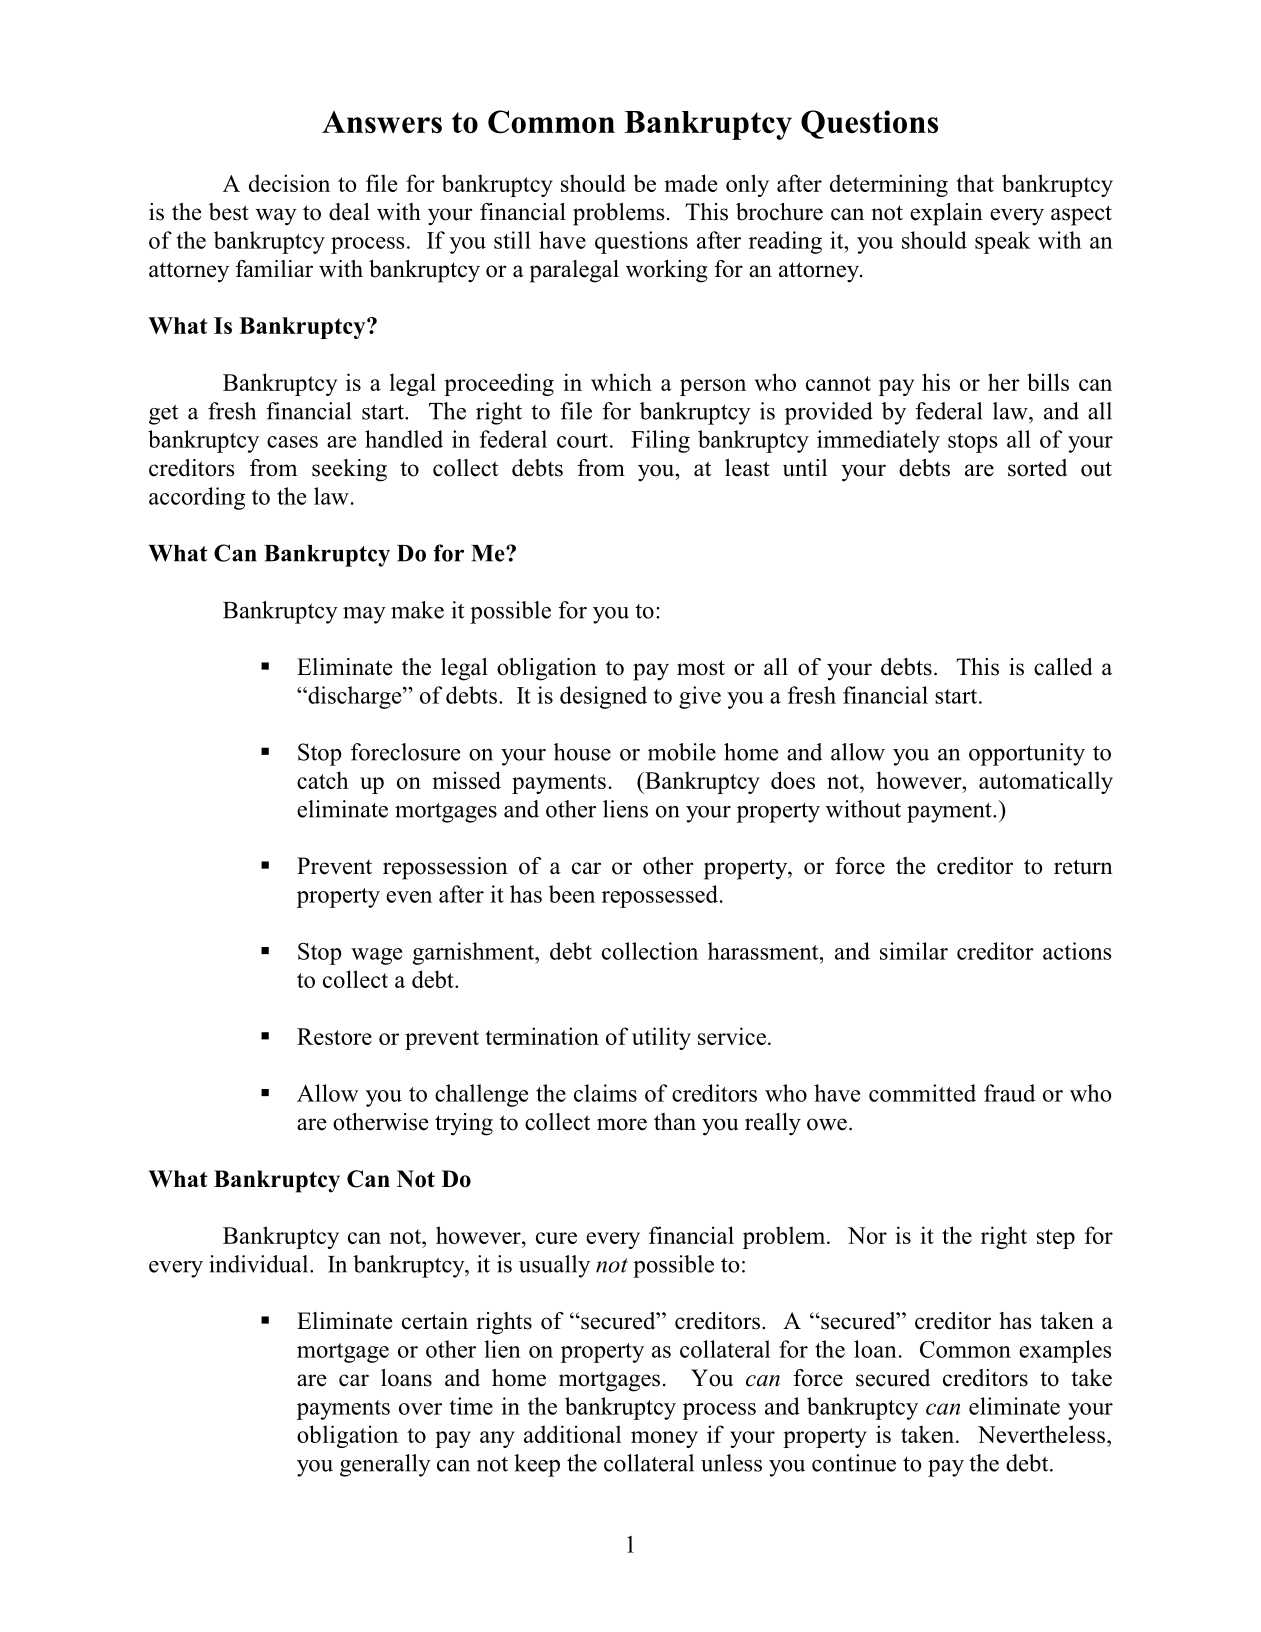 The width and height of the screenshot is (1261, 1632). What do you see at coordinates (1046, 782) in the screenshot?
I see `automatically` at bounding box center [1046, 782].
